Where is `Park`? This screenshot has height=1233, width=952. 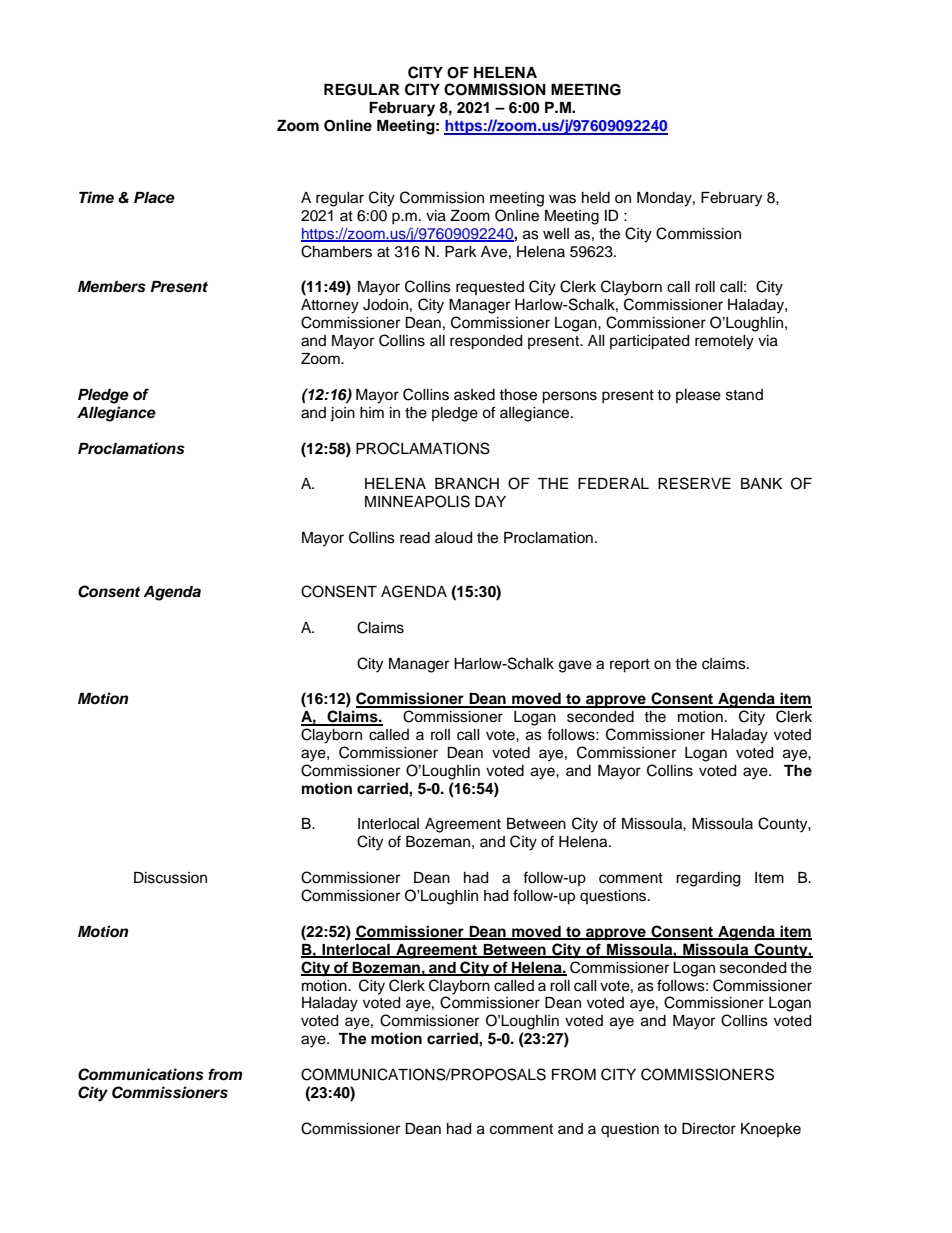 Park is located at coordinates (461, 251).
